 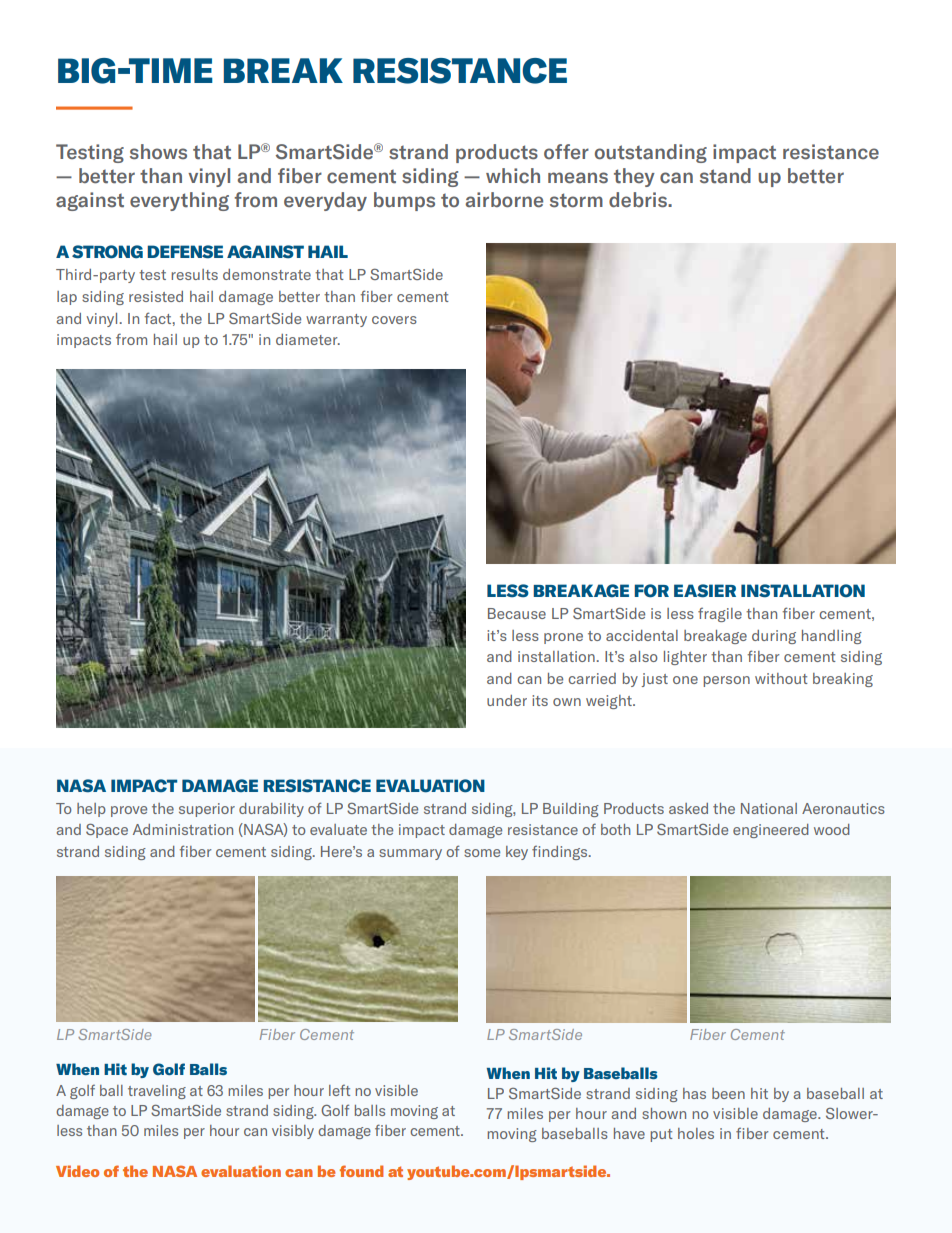 What do you see at coordinates (517, 613) in the image?
I see `Because` at bounding box center [517, 613].
